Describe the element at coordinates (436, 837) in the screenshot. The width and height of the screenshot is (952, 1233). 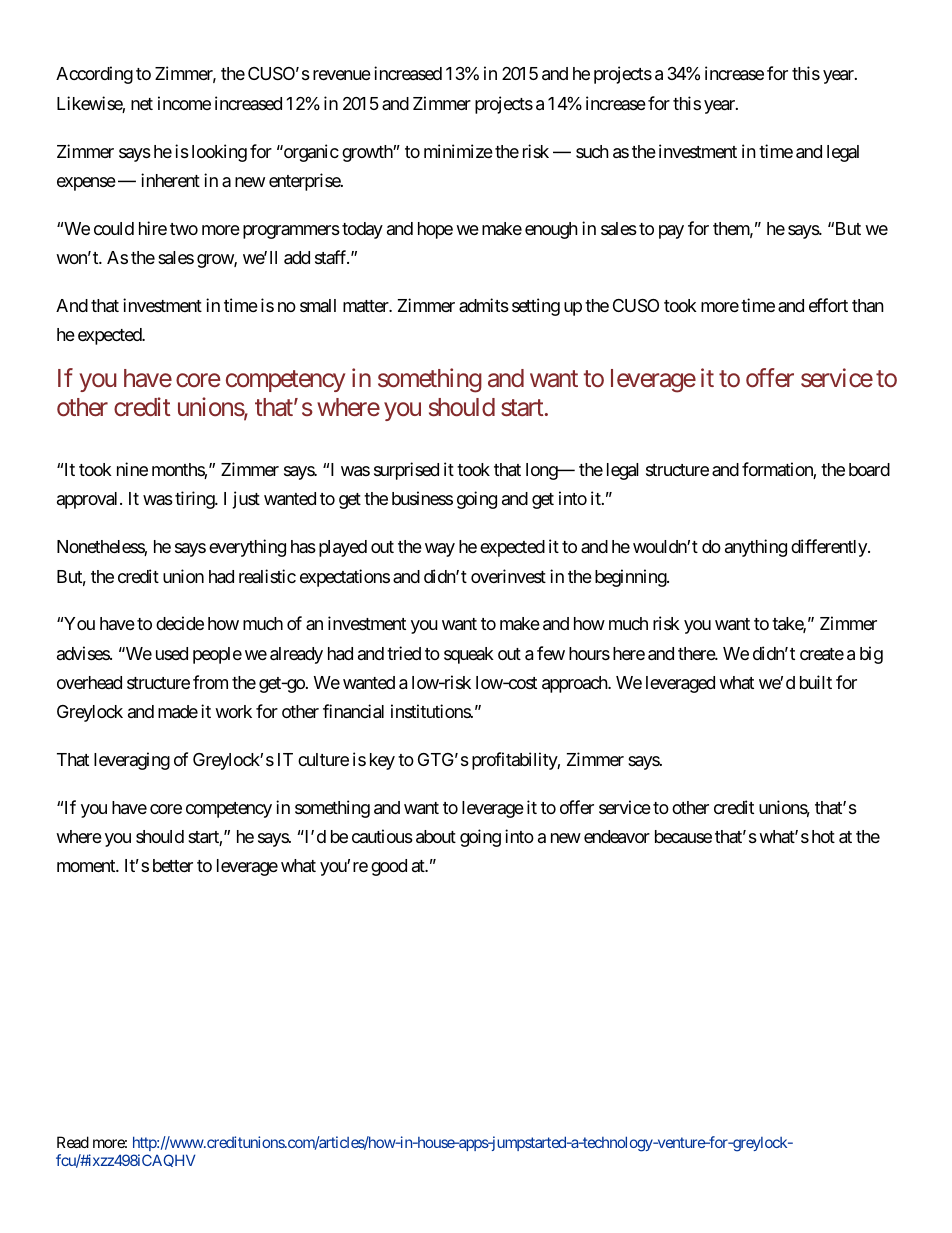
I see `about` at that location.
